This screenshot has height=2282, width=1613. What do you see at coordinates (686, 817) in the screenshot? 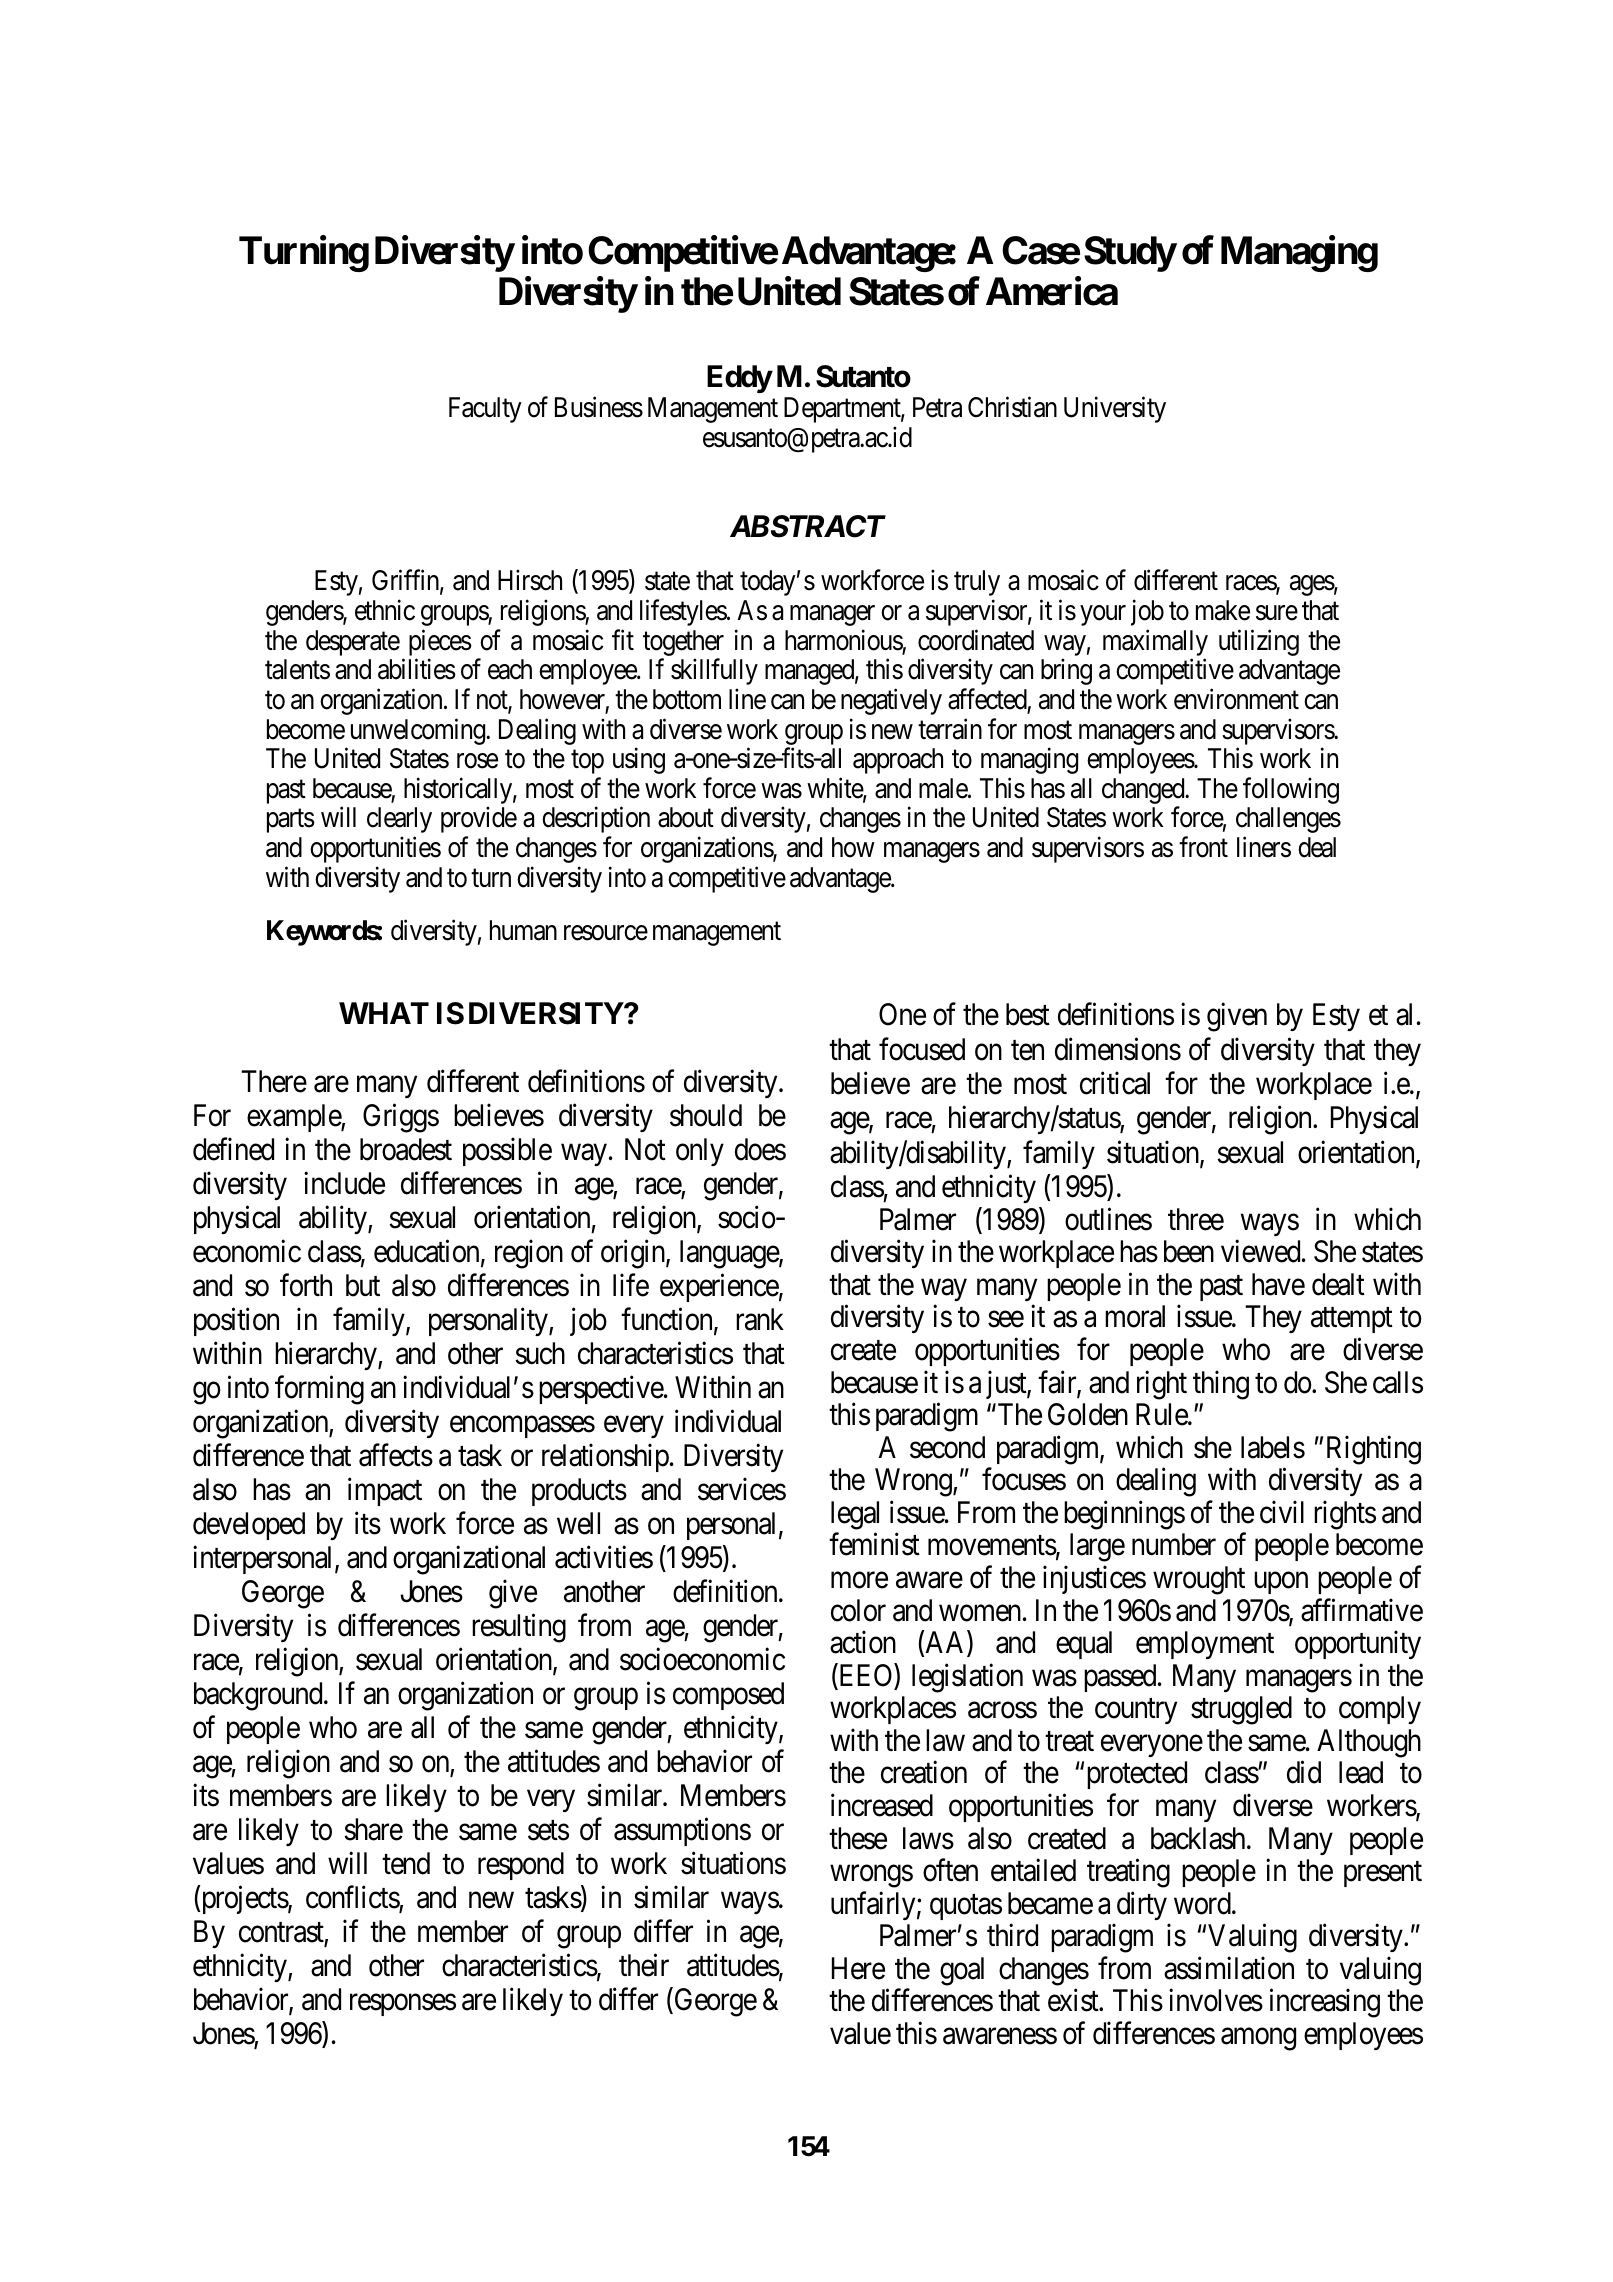
I see `about` at bounding box center [686, 817].
